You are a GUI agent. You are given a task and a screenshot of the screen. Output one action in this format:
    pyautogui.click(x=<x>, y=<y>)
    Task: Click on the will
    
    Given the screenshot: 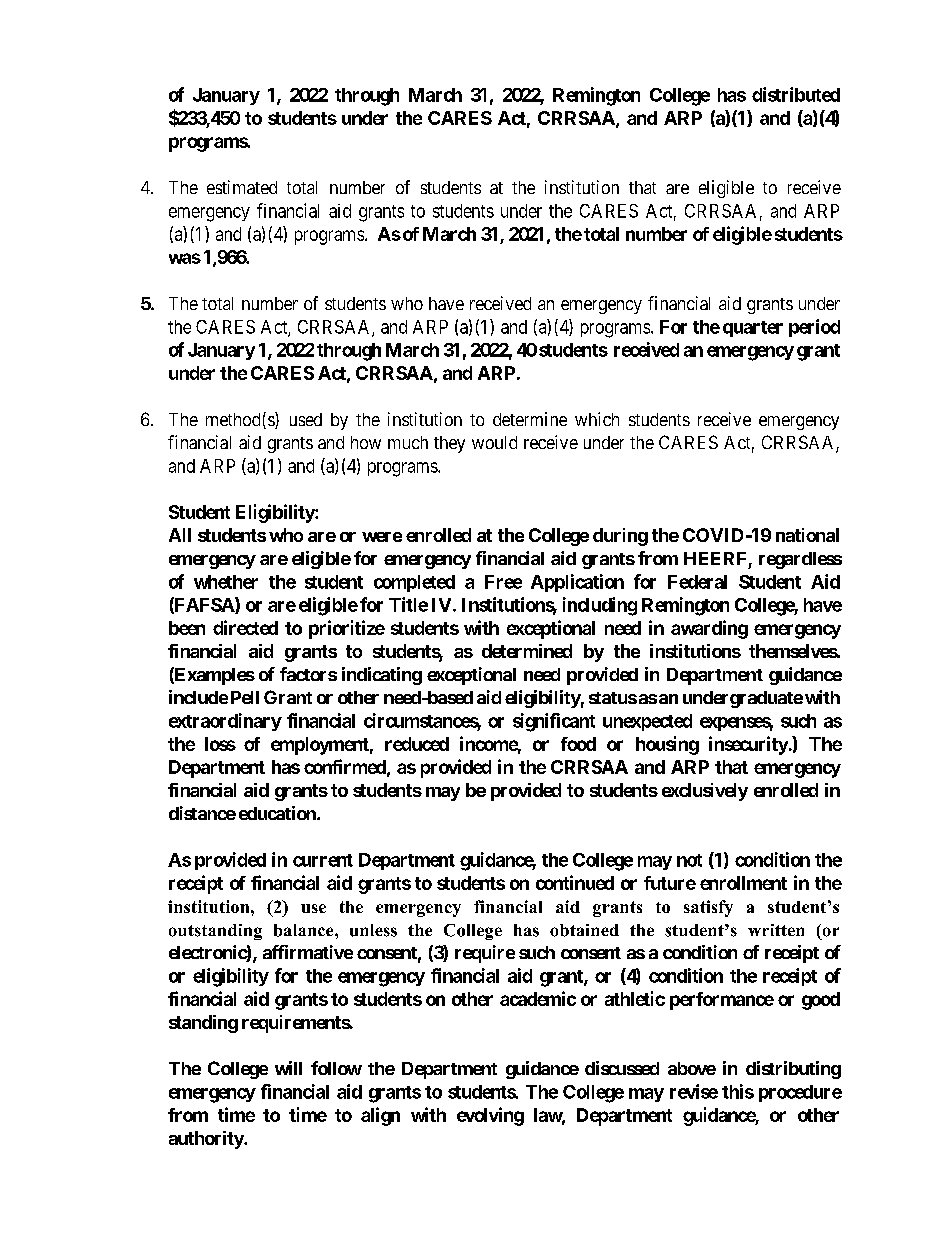 What is the action you would take?
    pyautogui.click(x=288, y=1068)
